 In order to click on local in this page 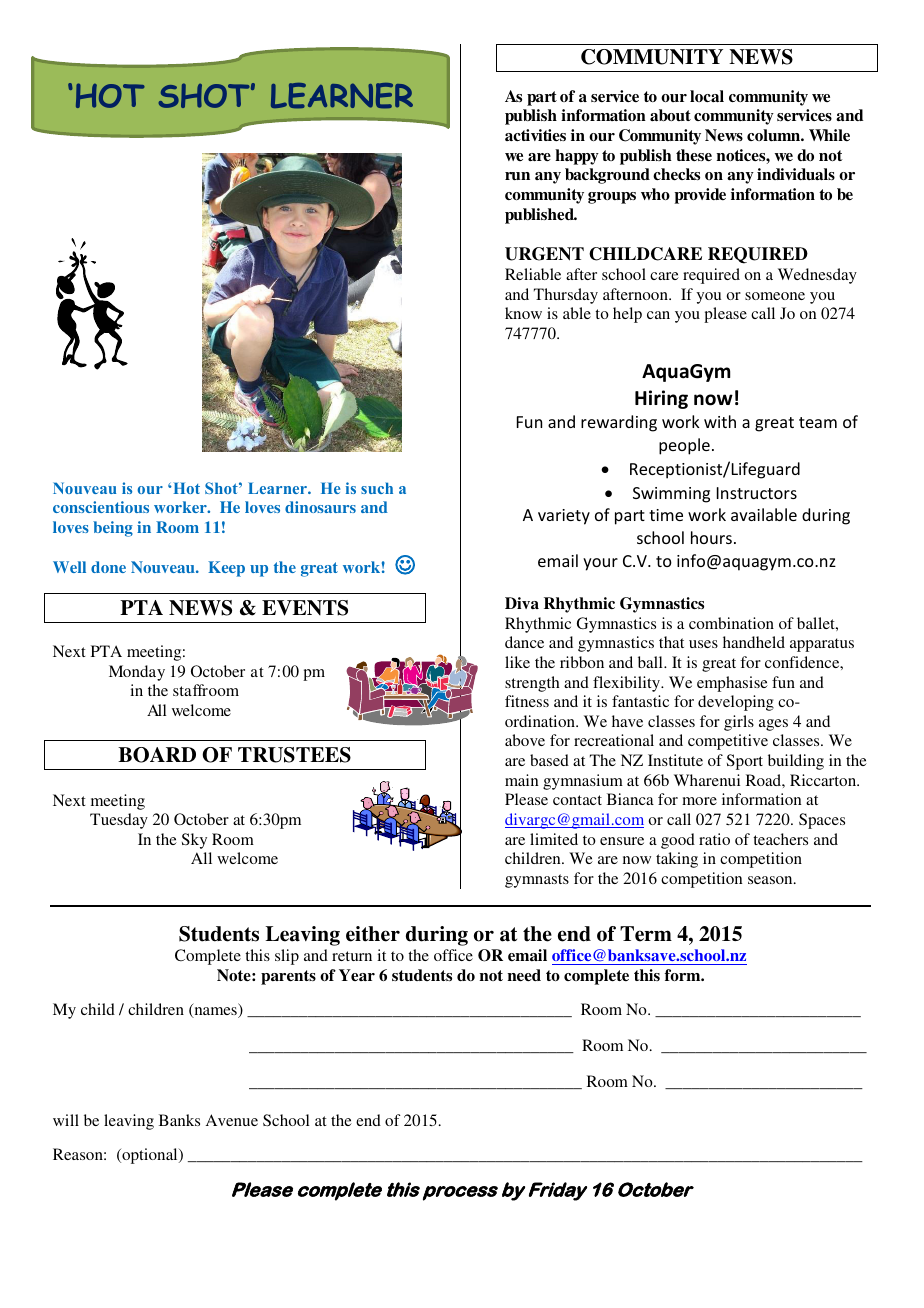, I will do `click(707, 96)`.
